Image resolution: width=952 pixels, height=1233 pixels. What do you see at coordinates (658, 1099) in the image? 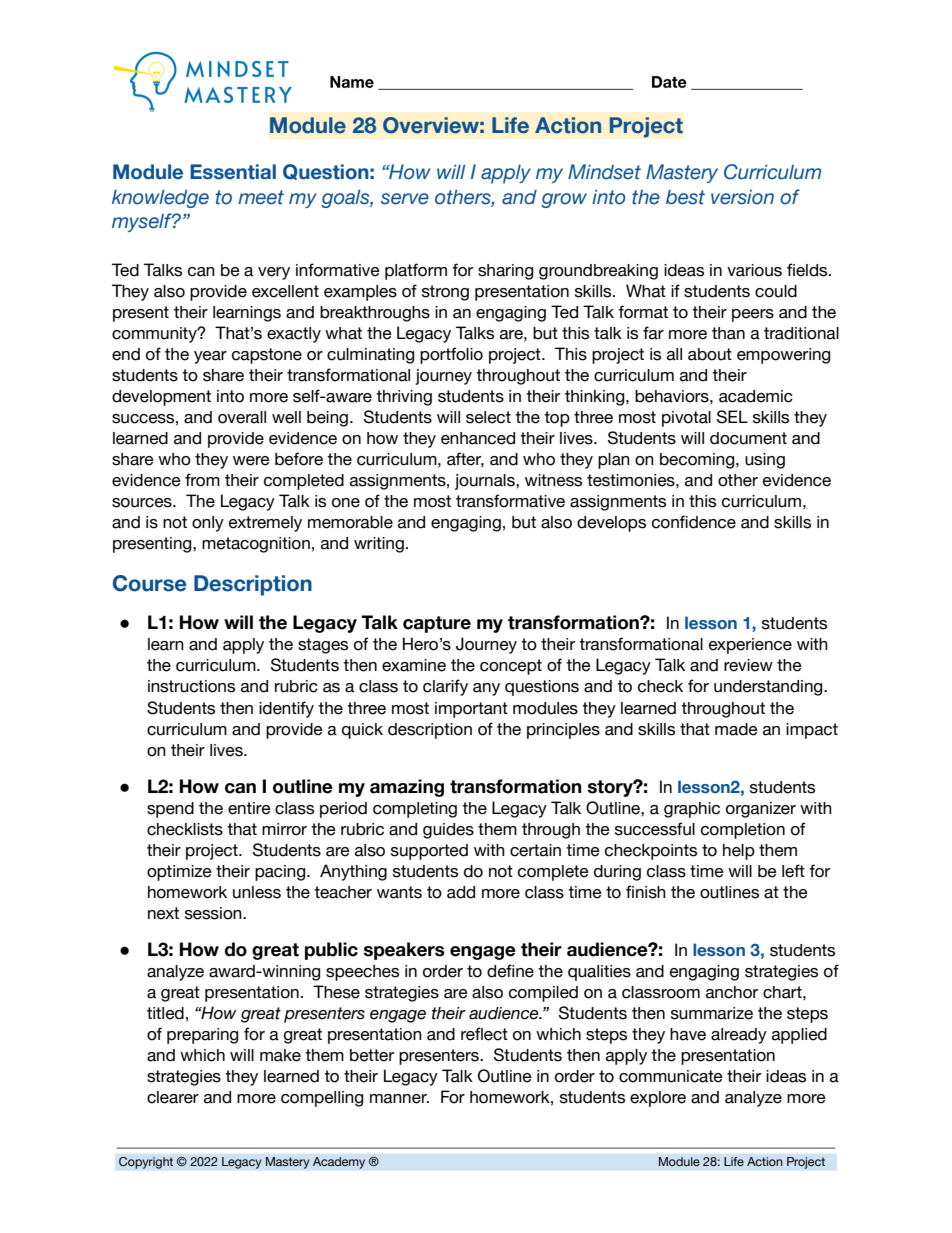
I see `explore` at bounding box center [658, 1099].
